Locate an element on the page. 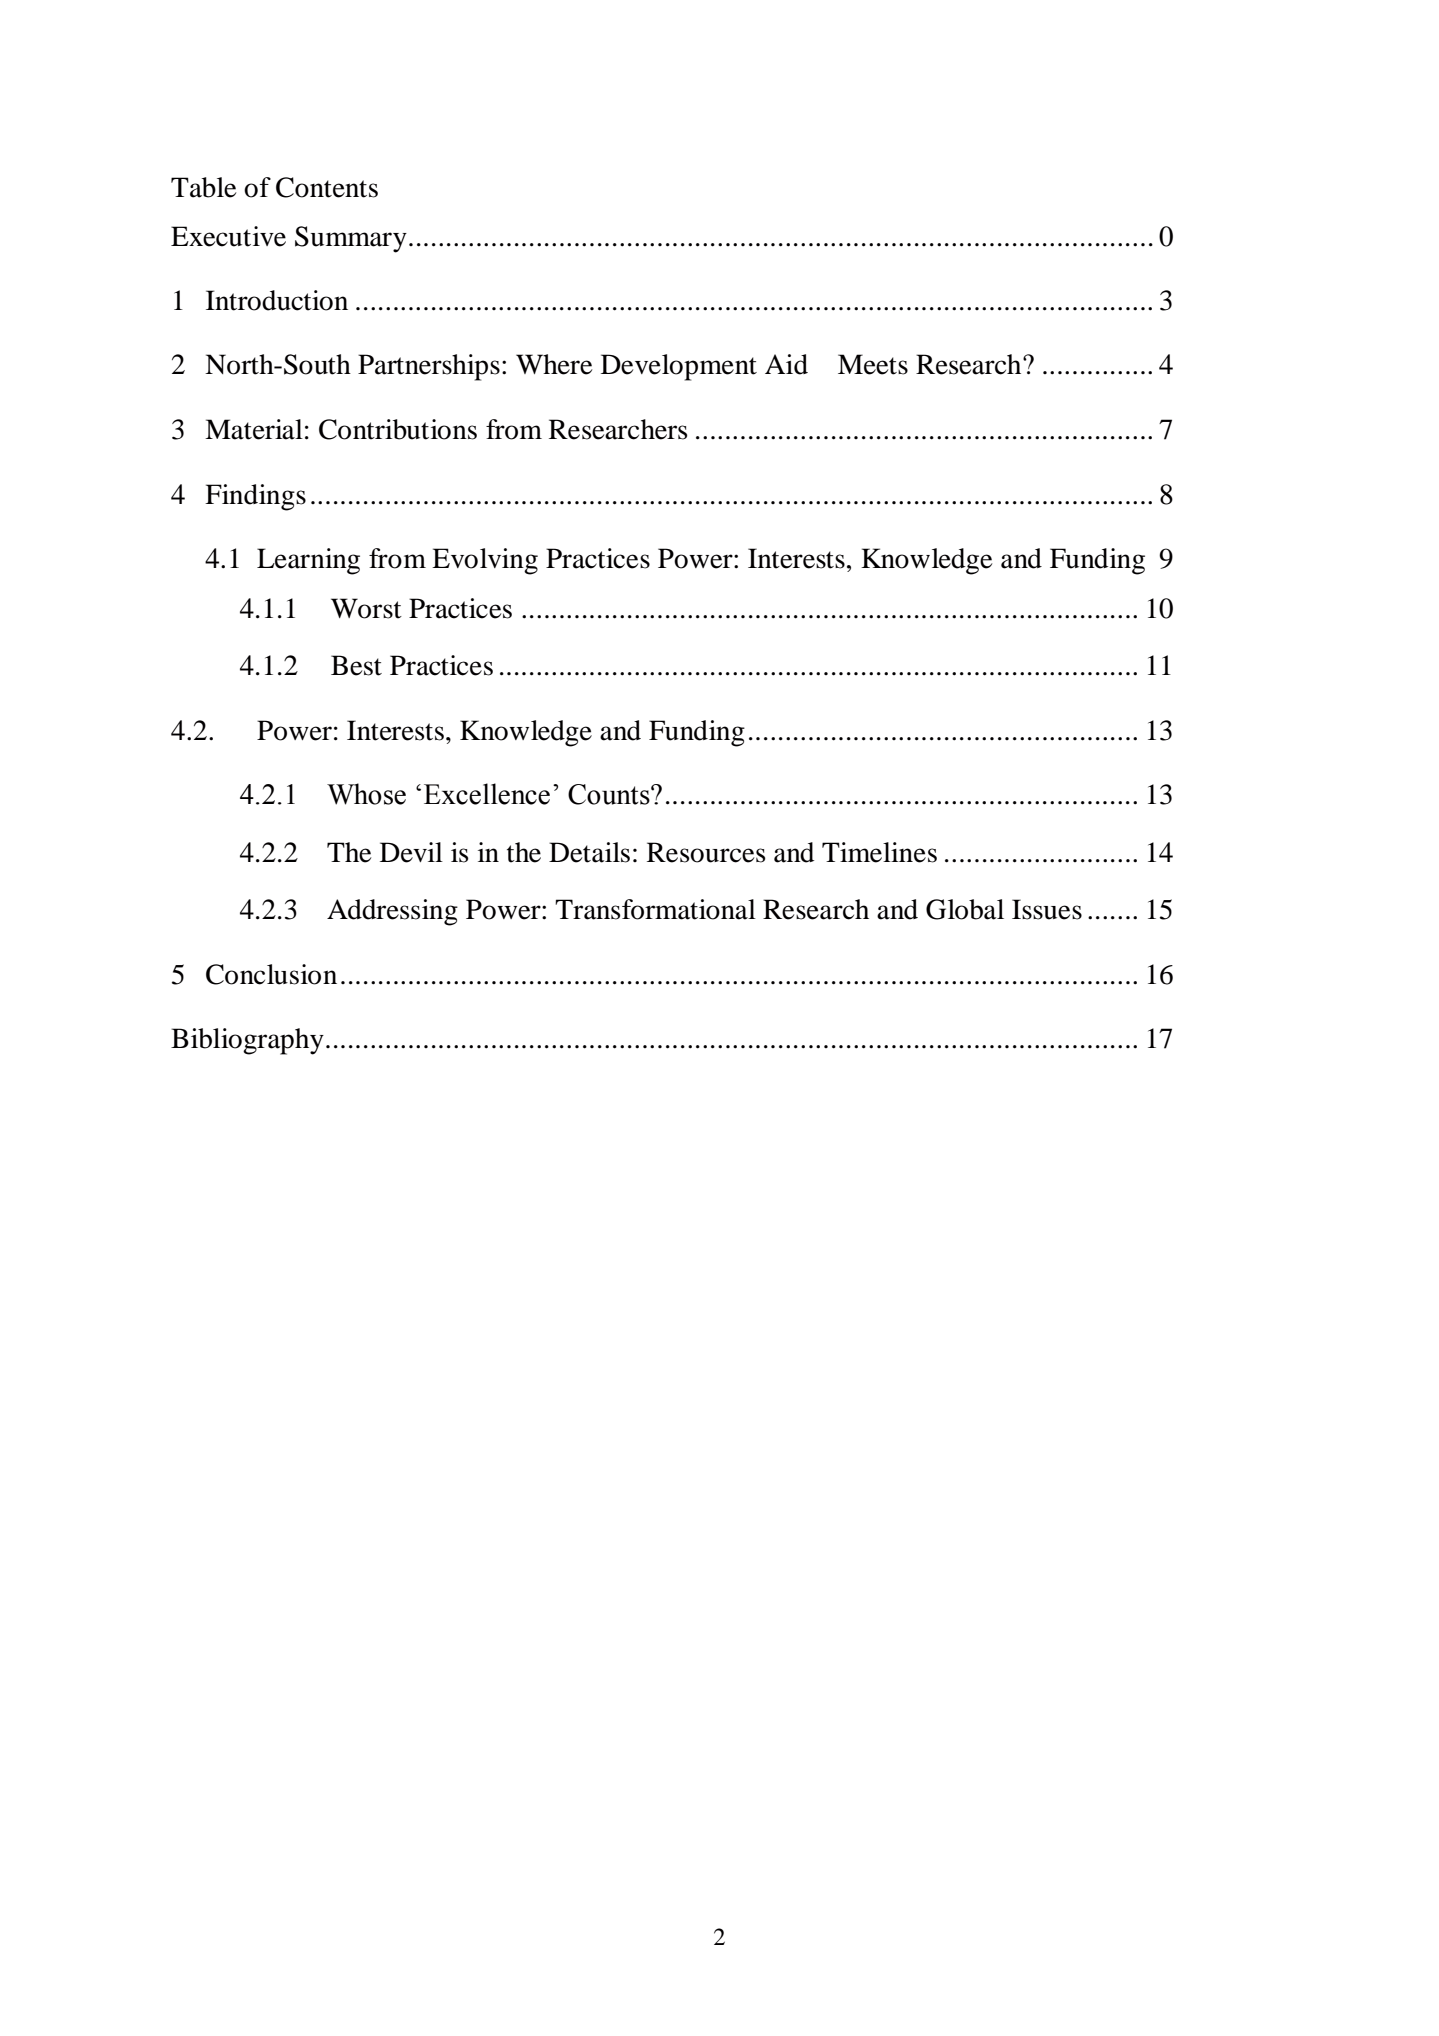 Image resolution: width=1439 pixels, height=2036 pixels. Where is located at coordinates (554, 364).
